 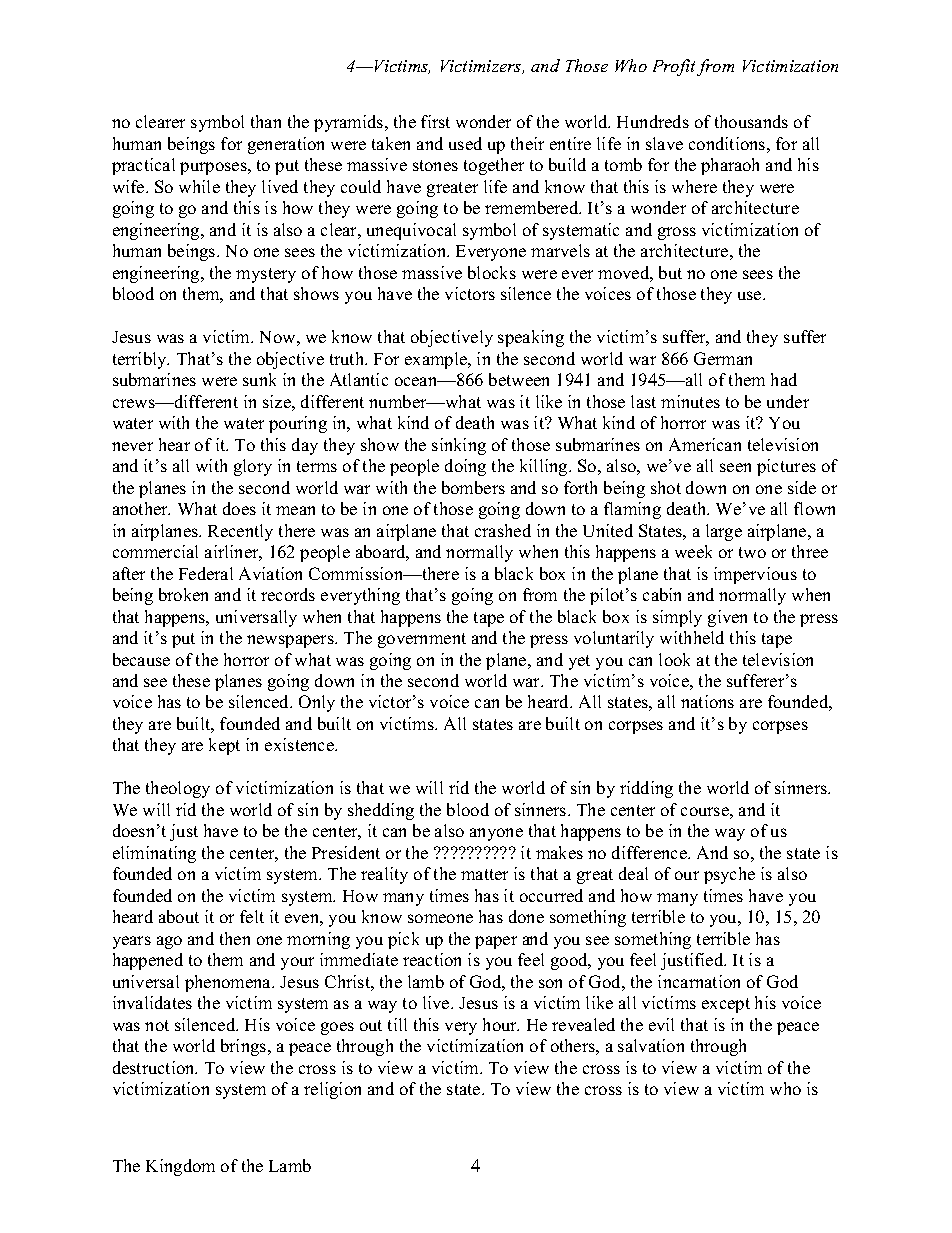 I want to click on than, so click(x=266, y=121).
